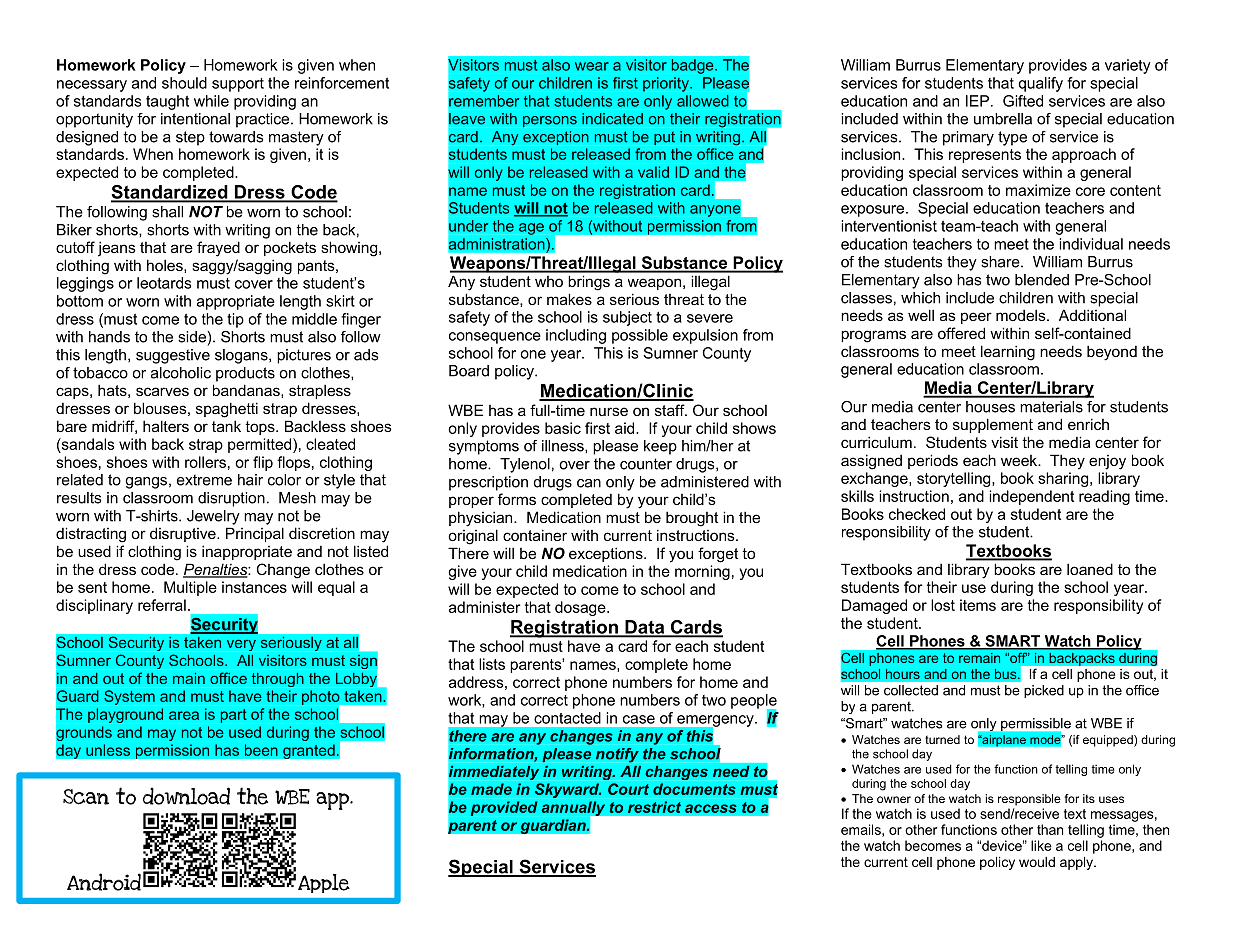 The image size is (1233, 952). Describe the element at coordinates (204, 480) in the screenshot. I see `extreme` at that location.
